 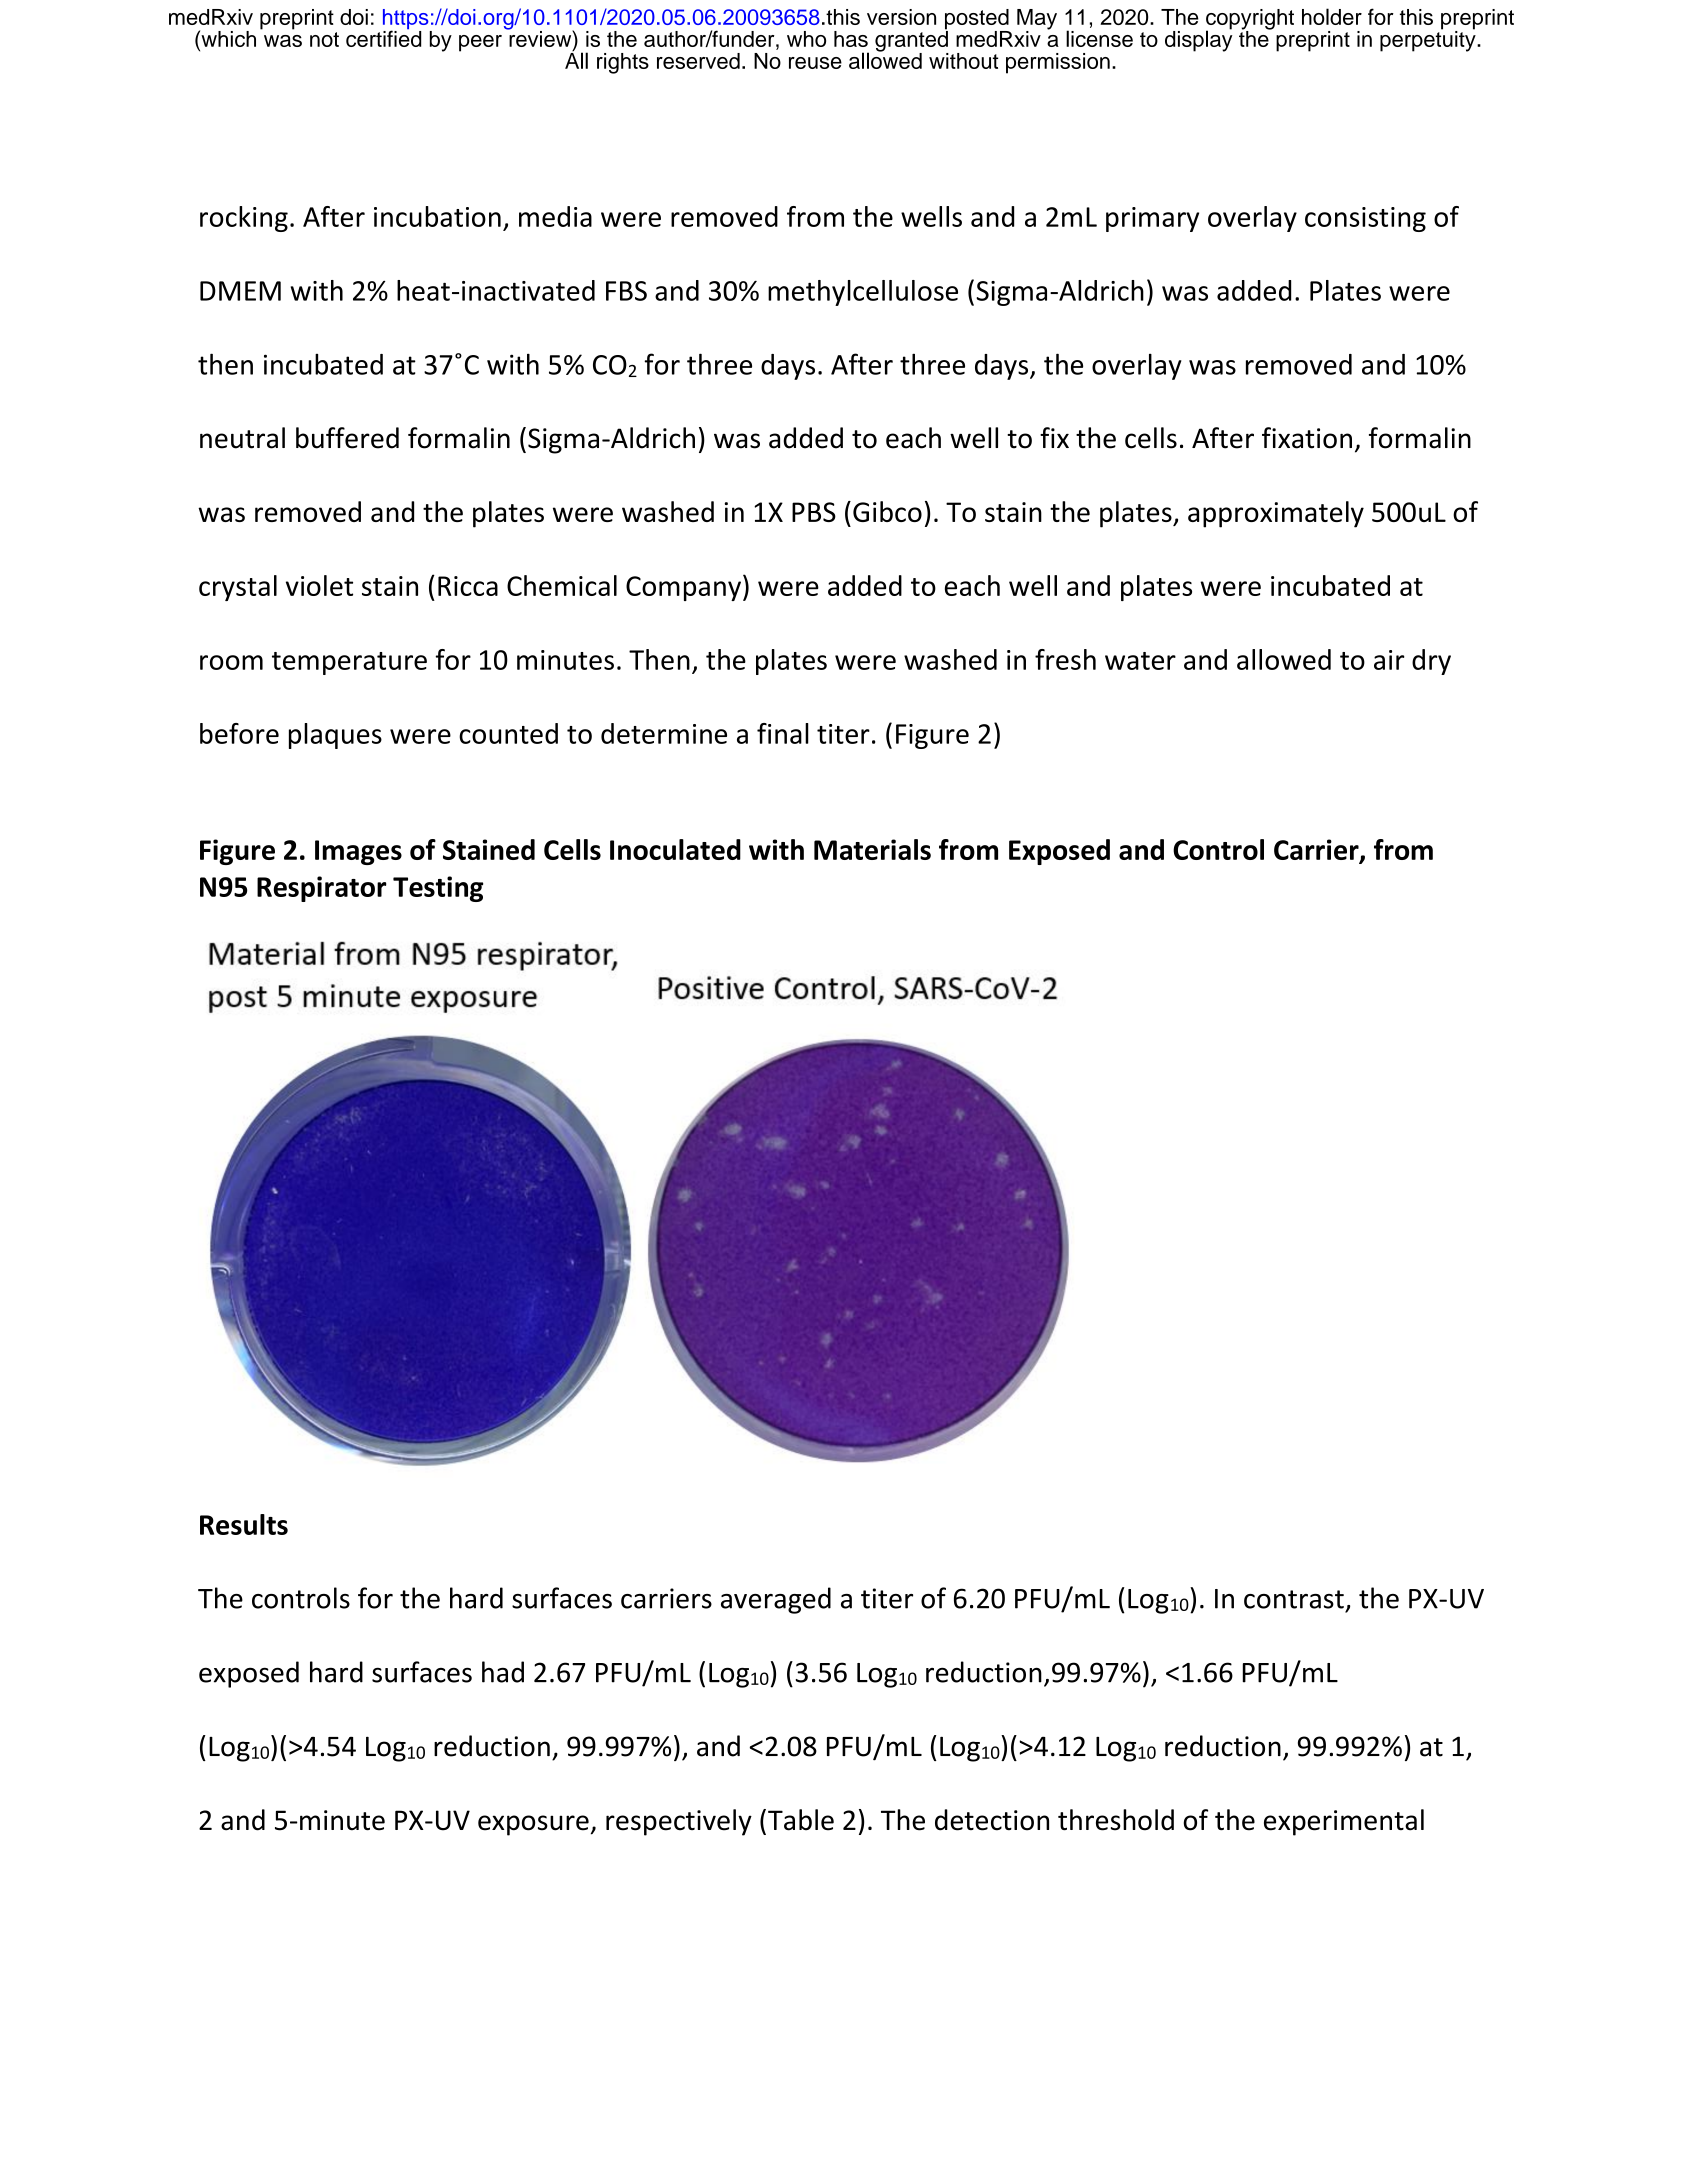 I want to click on copyright, so click(x=1250, y=20).
